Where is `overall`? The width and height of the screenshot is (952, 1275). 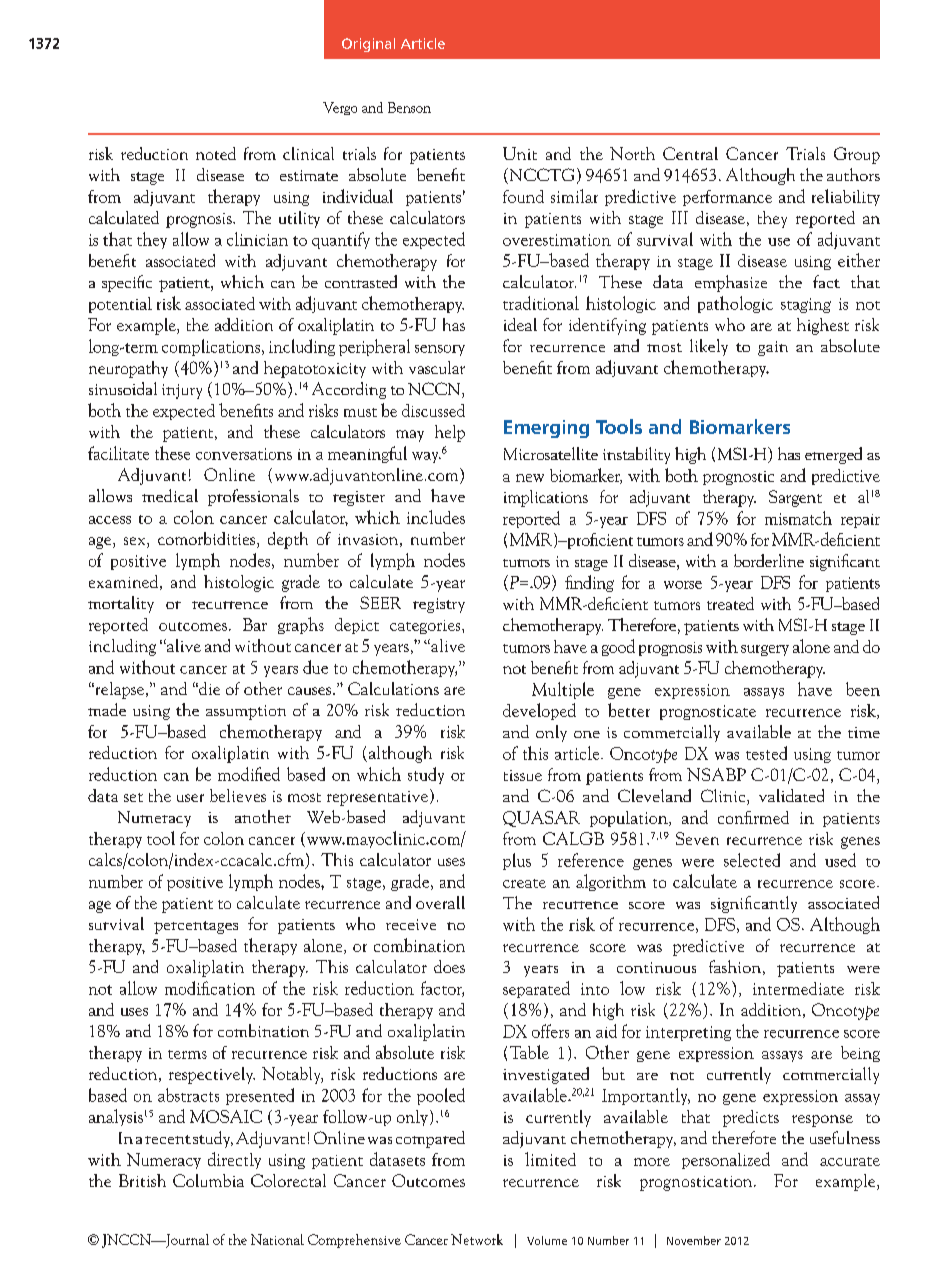
overall is located at coordinates (440, 902).
